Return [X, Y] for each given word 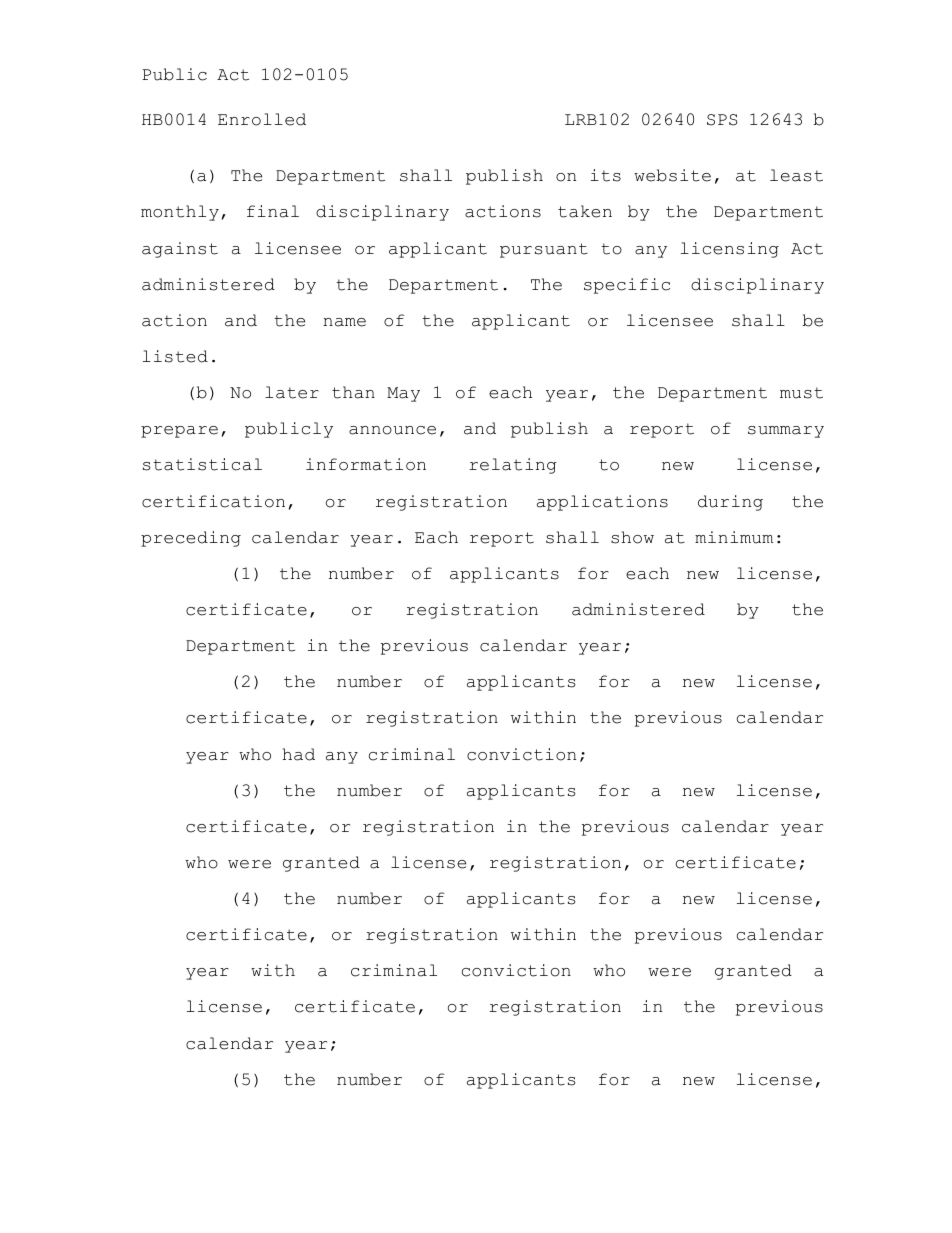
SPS [722, 120]
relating [513, 466]
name [344, 322]
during [730, 503]
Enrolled [262, 119]
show [632, 537]
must [801, 393]
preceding [191, 539]
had [299, 754]
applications [602, 503]
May [403, 394]
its [606, 175]
